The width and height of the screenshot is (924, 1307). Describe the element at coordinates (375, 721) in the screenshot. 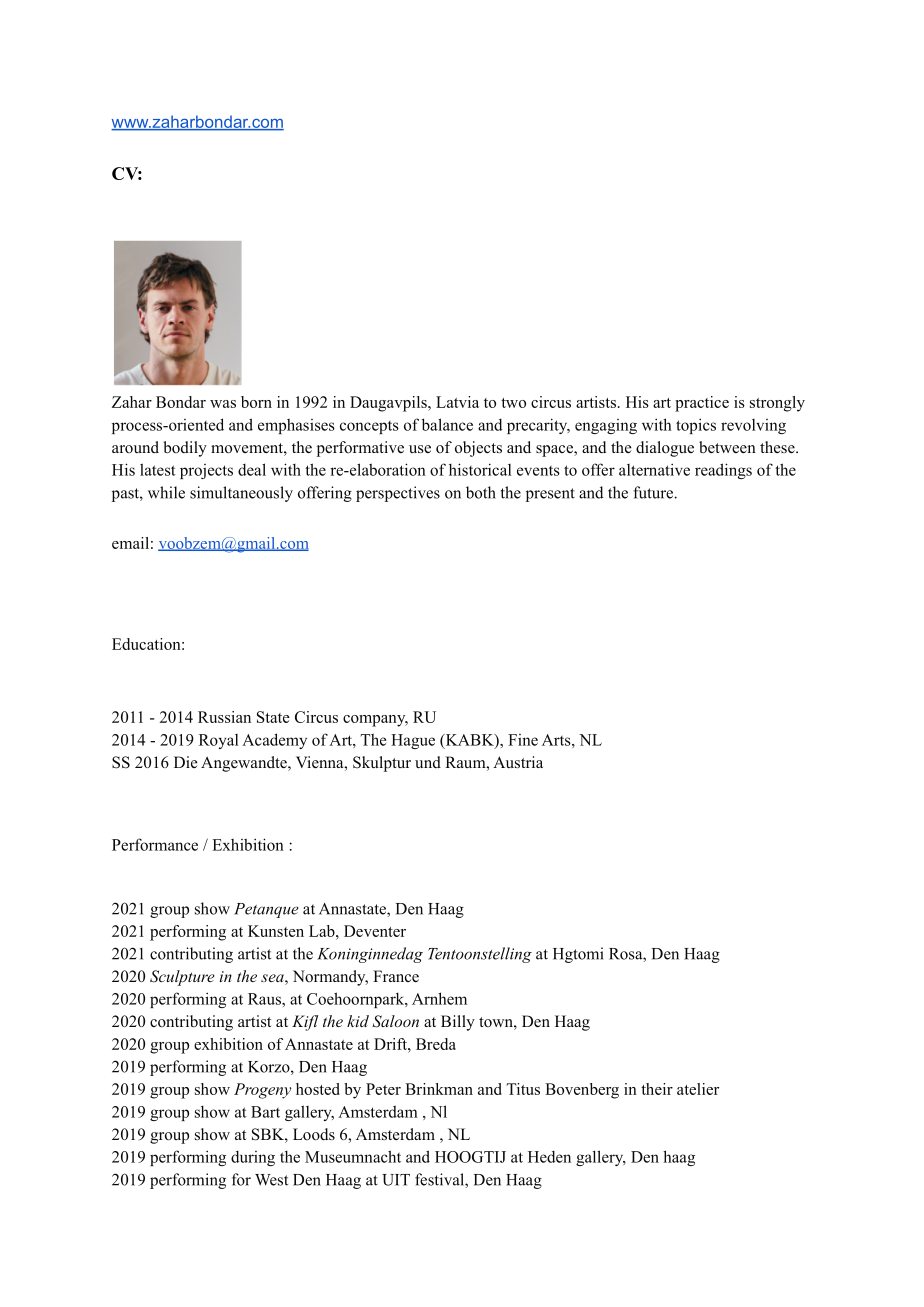

I see `company` at that location.
